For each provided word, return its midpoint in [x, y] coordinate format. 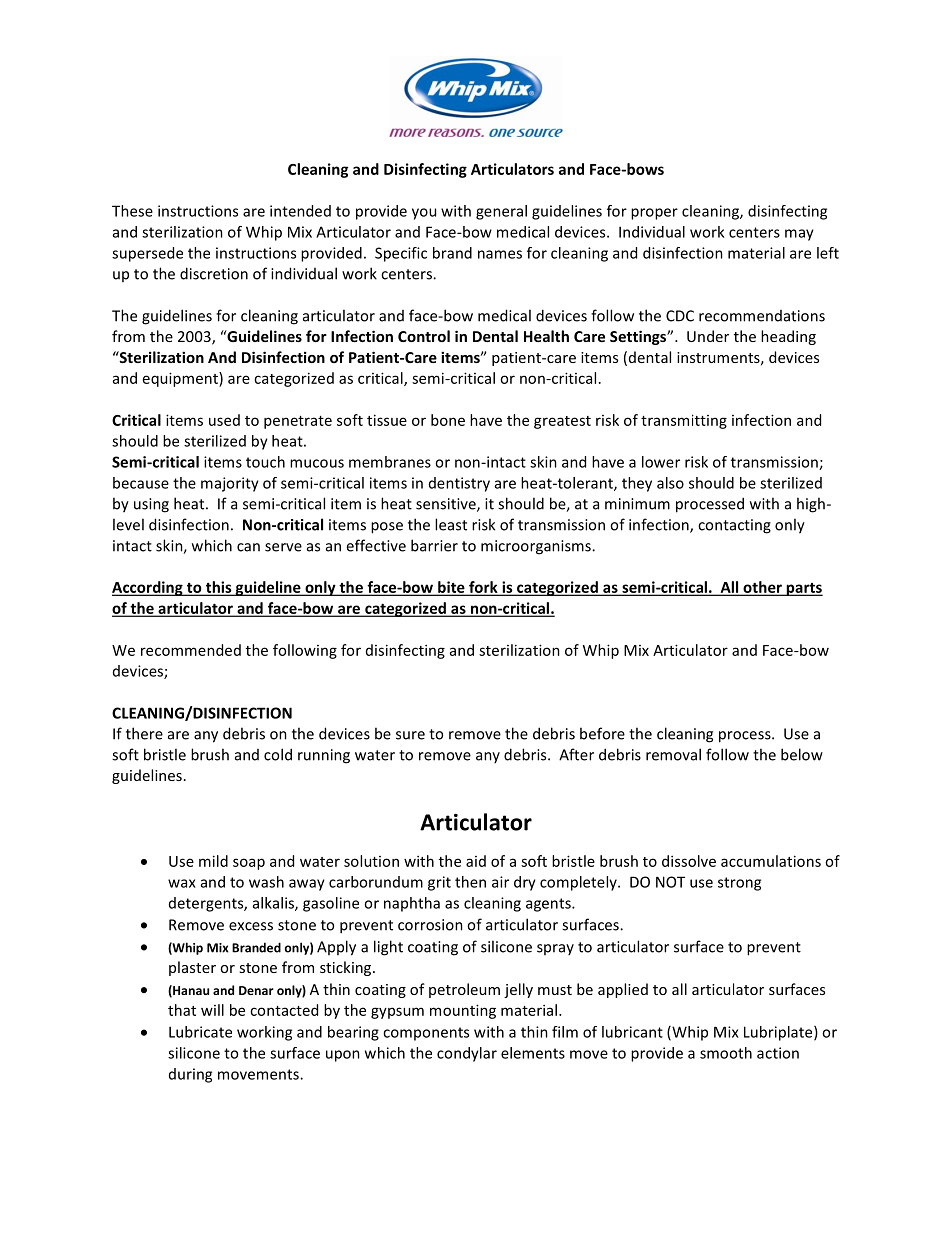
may [799, 235]
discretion [214, 273]
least [451, 524]
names [500, 254]
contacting [734, 526]
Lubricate [200, 1032]
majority [230, 484]
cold [278, 754]
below [802, 754]
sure [410, 735]
